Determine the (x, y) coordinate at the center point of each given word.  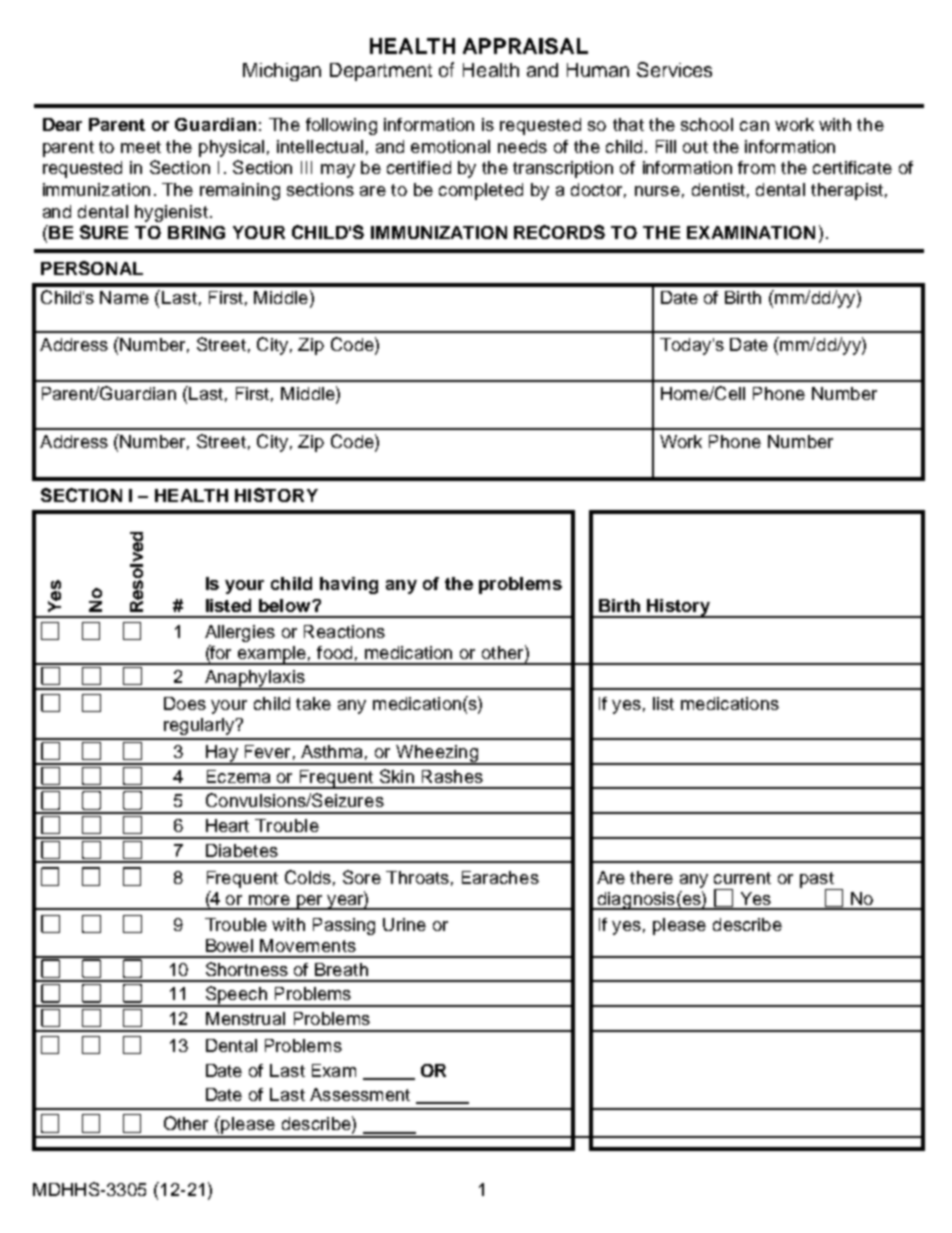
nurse (657, 191)
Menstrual (245, 1018)
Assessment (360, 1094)
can (754, 126)
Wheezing (437, 755)
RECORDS (559, 232)
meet (141, 147)
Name (124, 297)
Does (185, 703)
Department (381, 72)
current (742, 878)
